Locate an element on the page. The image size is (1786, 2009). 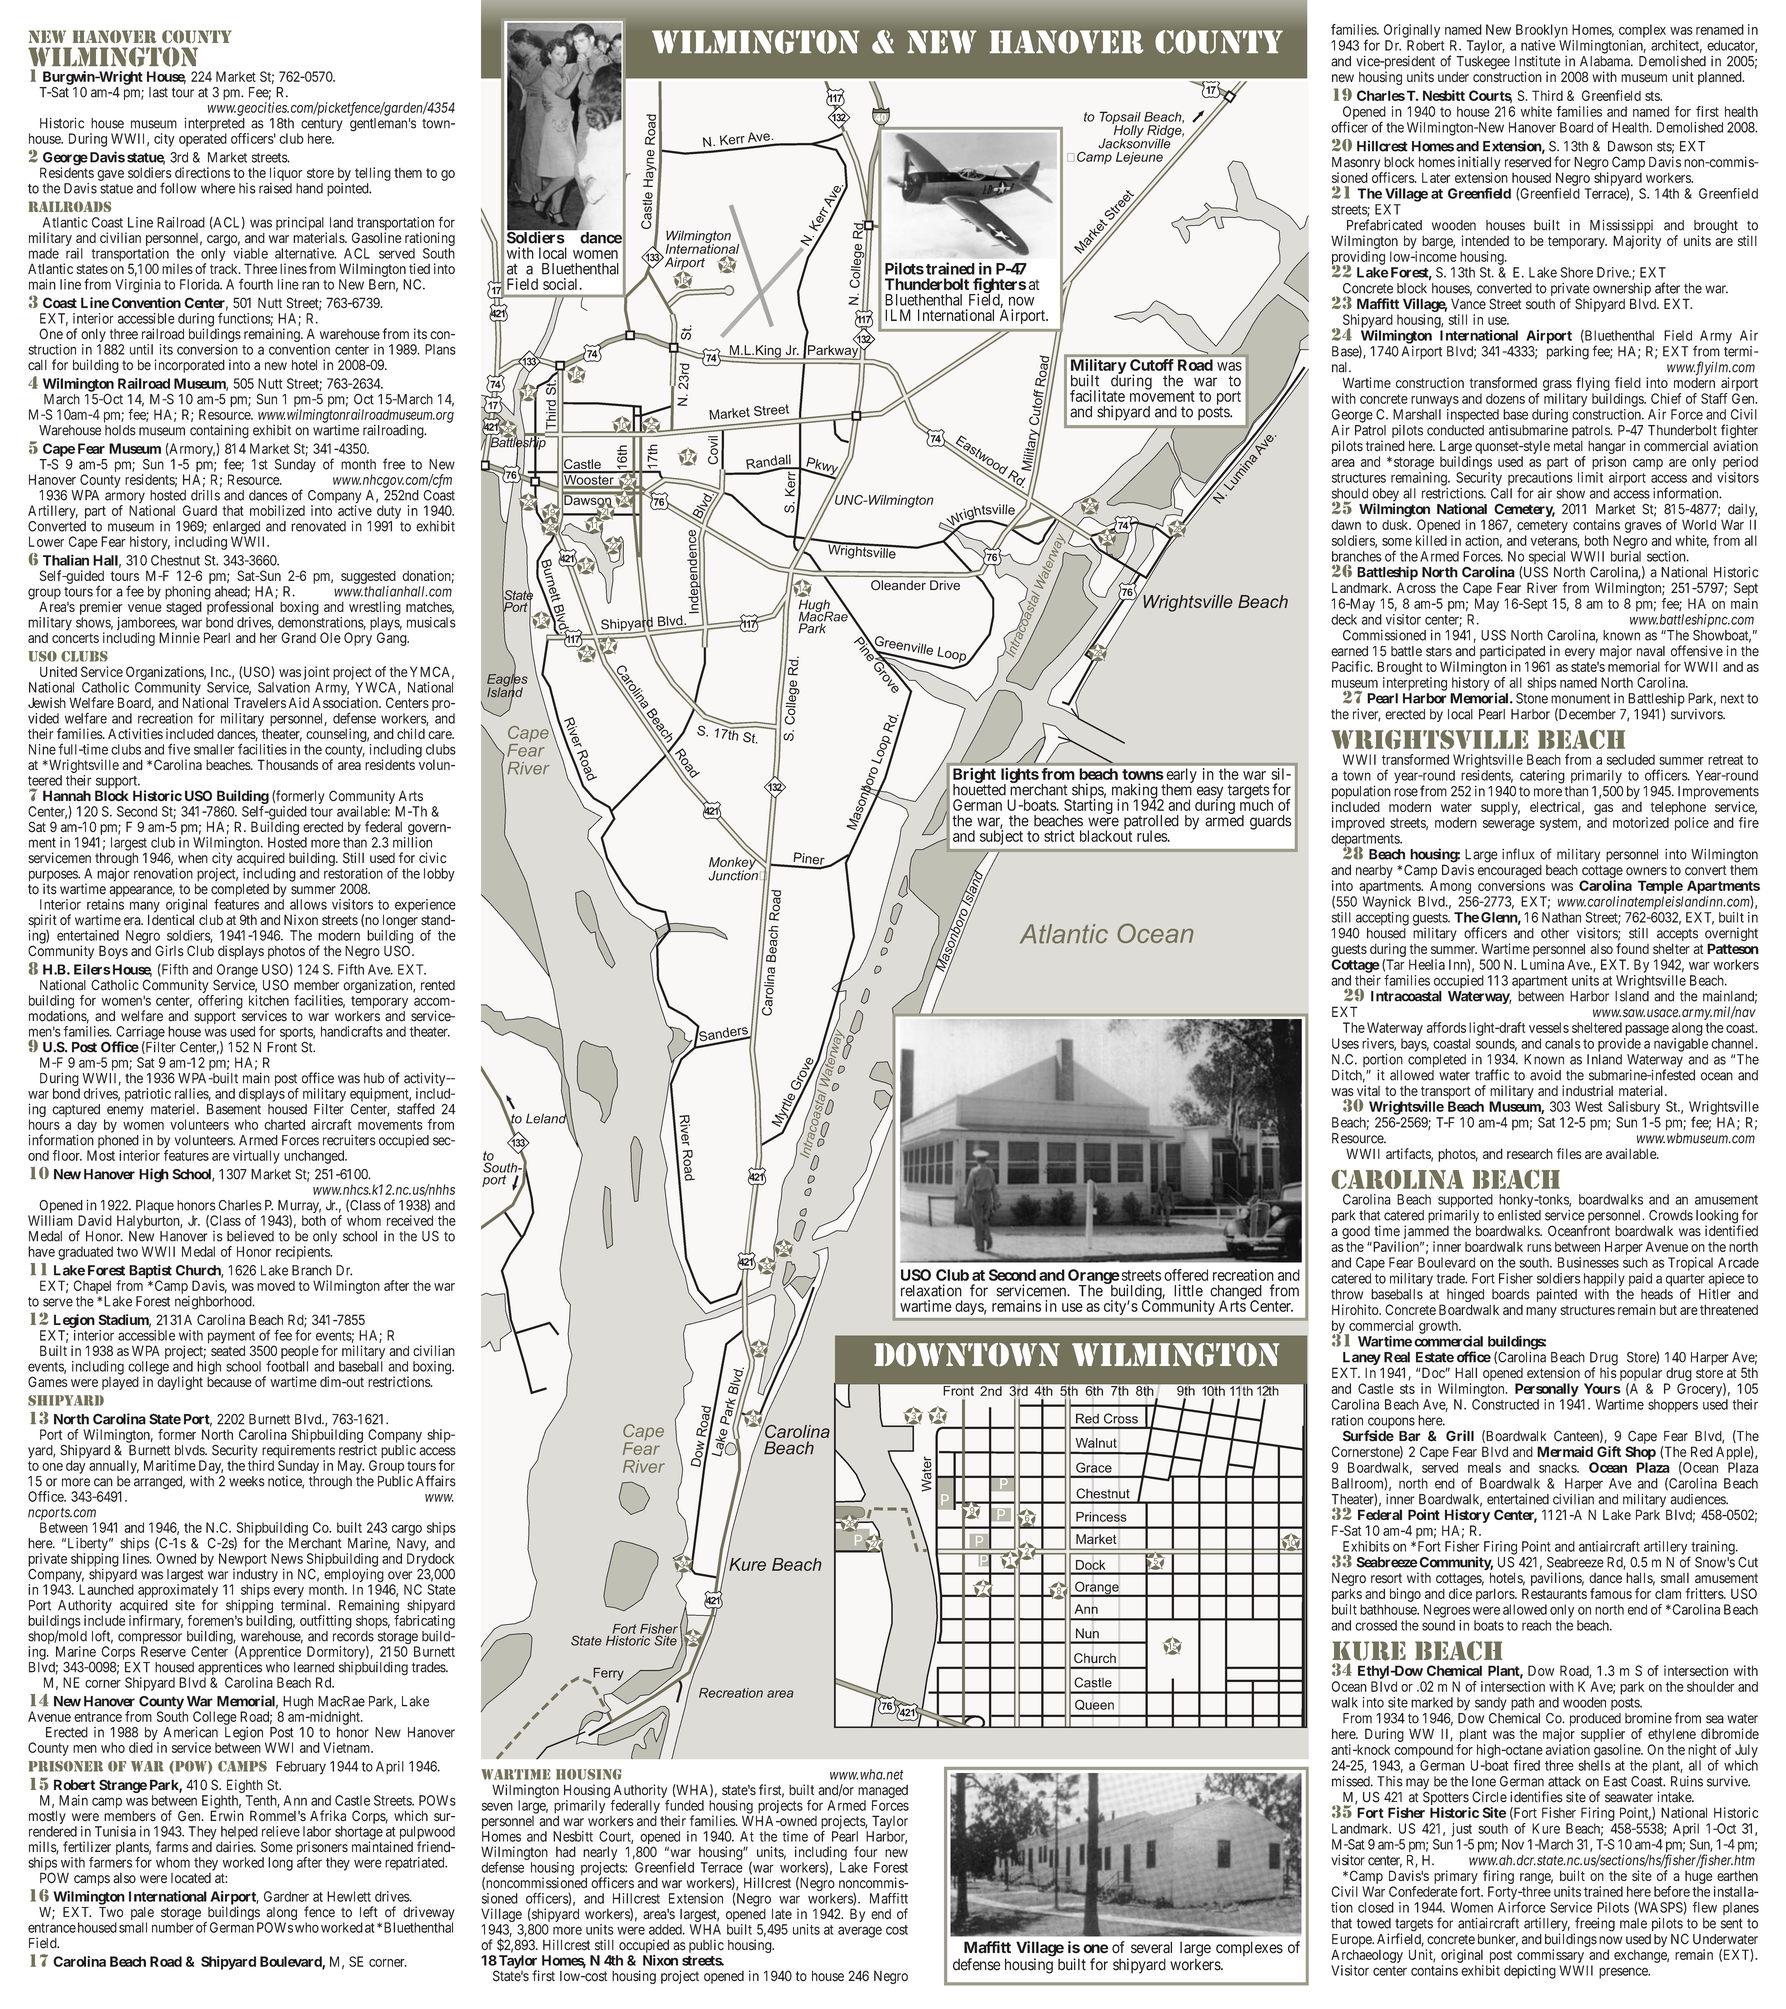
male is located at coordinates (1633, 1923).
